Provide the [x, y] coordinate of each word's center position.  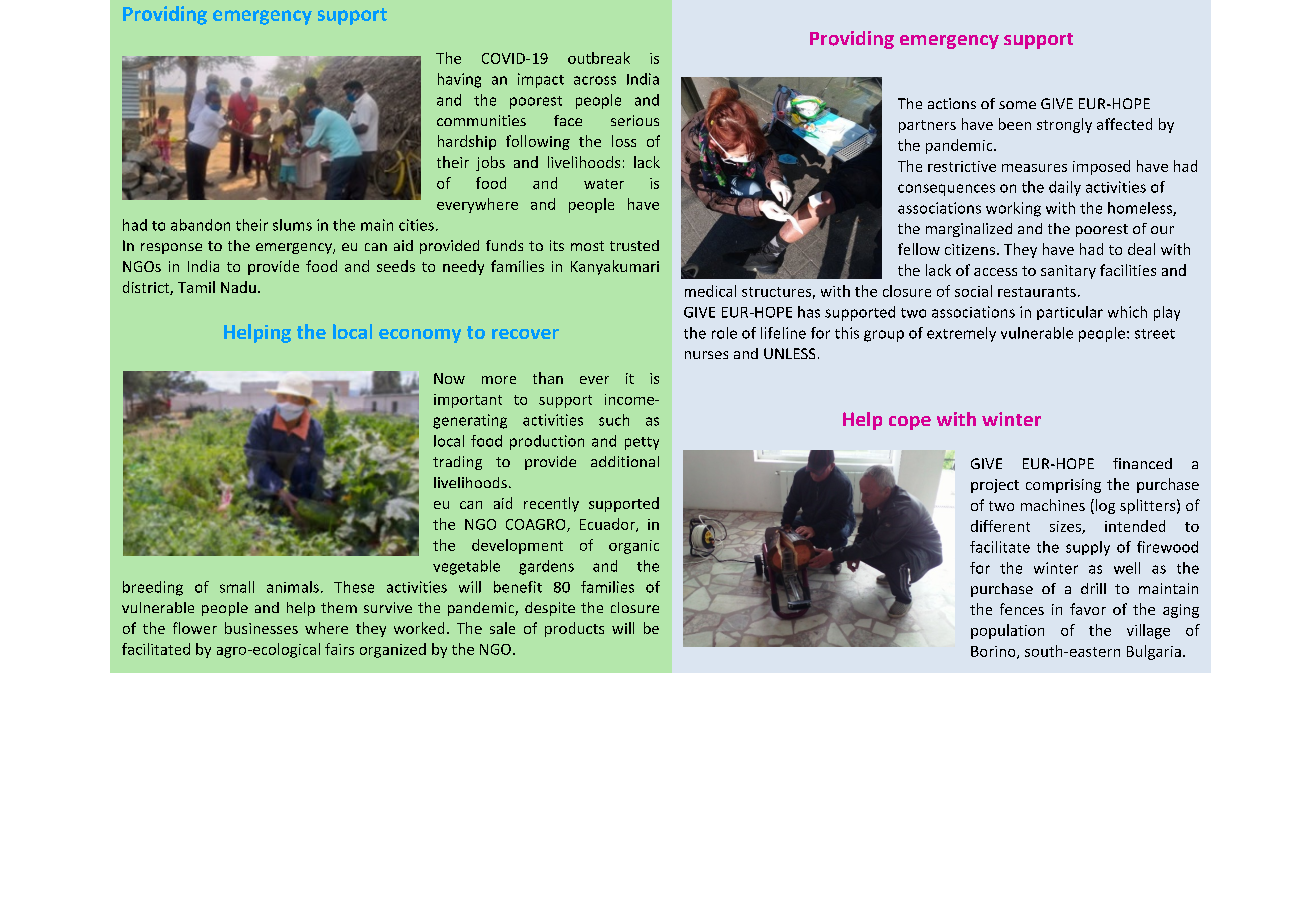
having [459, 80]
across [595, 80]
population [1007, 631]
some [1017, 105]
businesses [261, 628]
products [574, 629]
